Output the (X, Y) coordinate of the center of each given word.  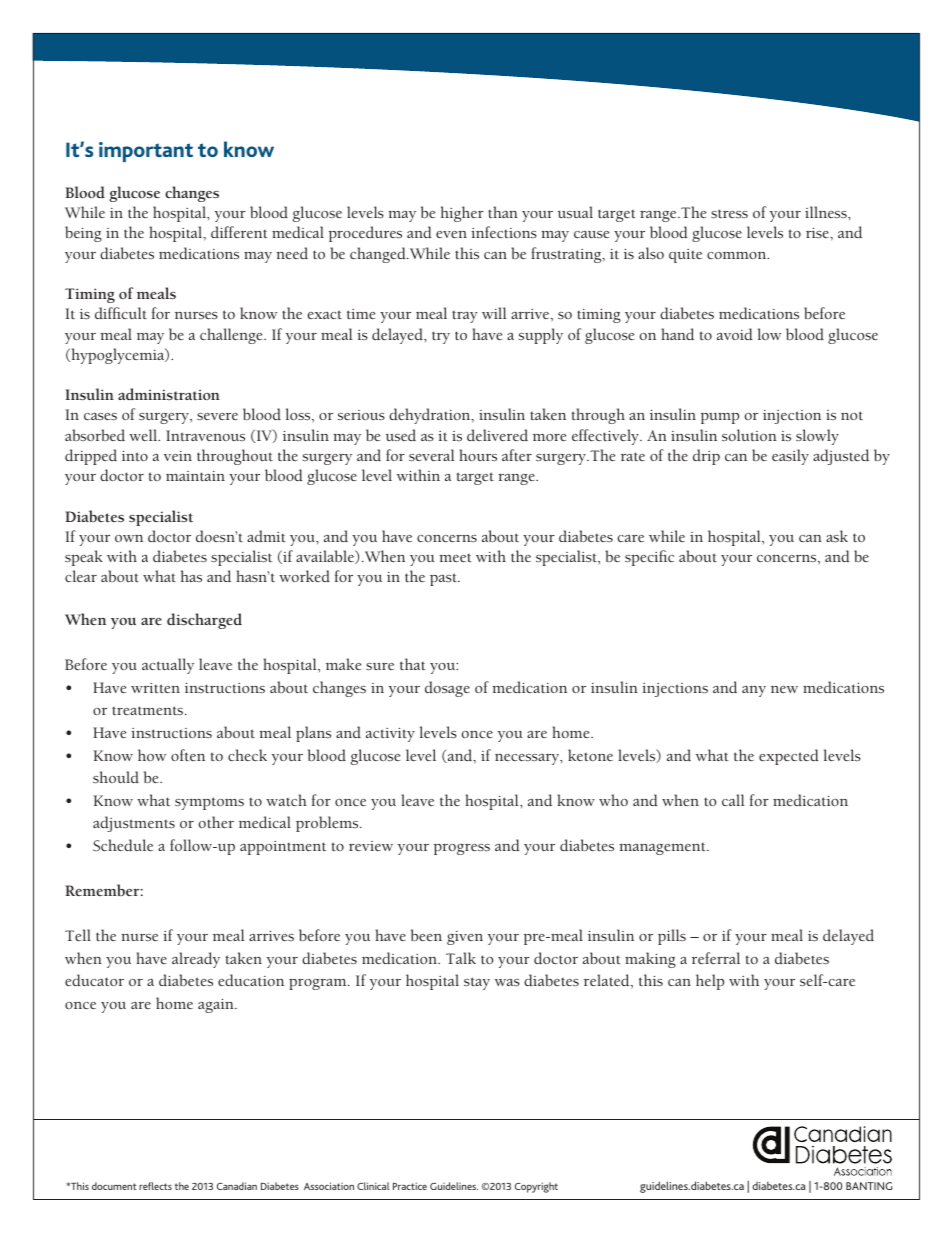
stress (729, 213)
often (188, 755)
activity (390, 735)
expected (789, 757)
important (146, 152)
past (444, 579)
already (196, 960)
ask (837, 536)
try (441, 337)
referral (716, 958)
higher (462, 214)
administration (169, 394)
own (129, 538)
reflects (155, 1186)
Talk (461, 958)
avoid (735, 334)
